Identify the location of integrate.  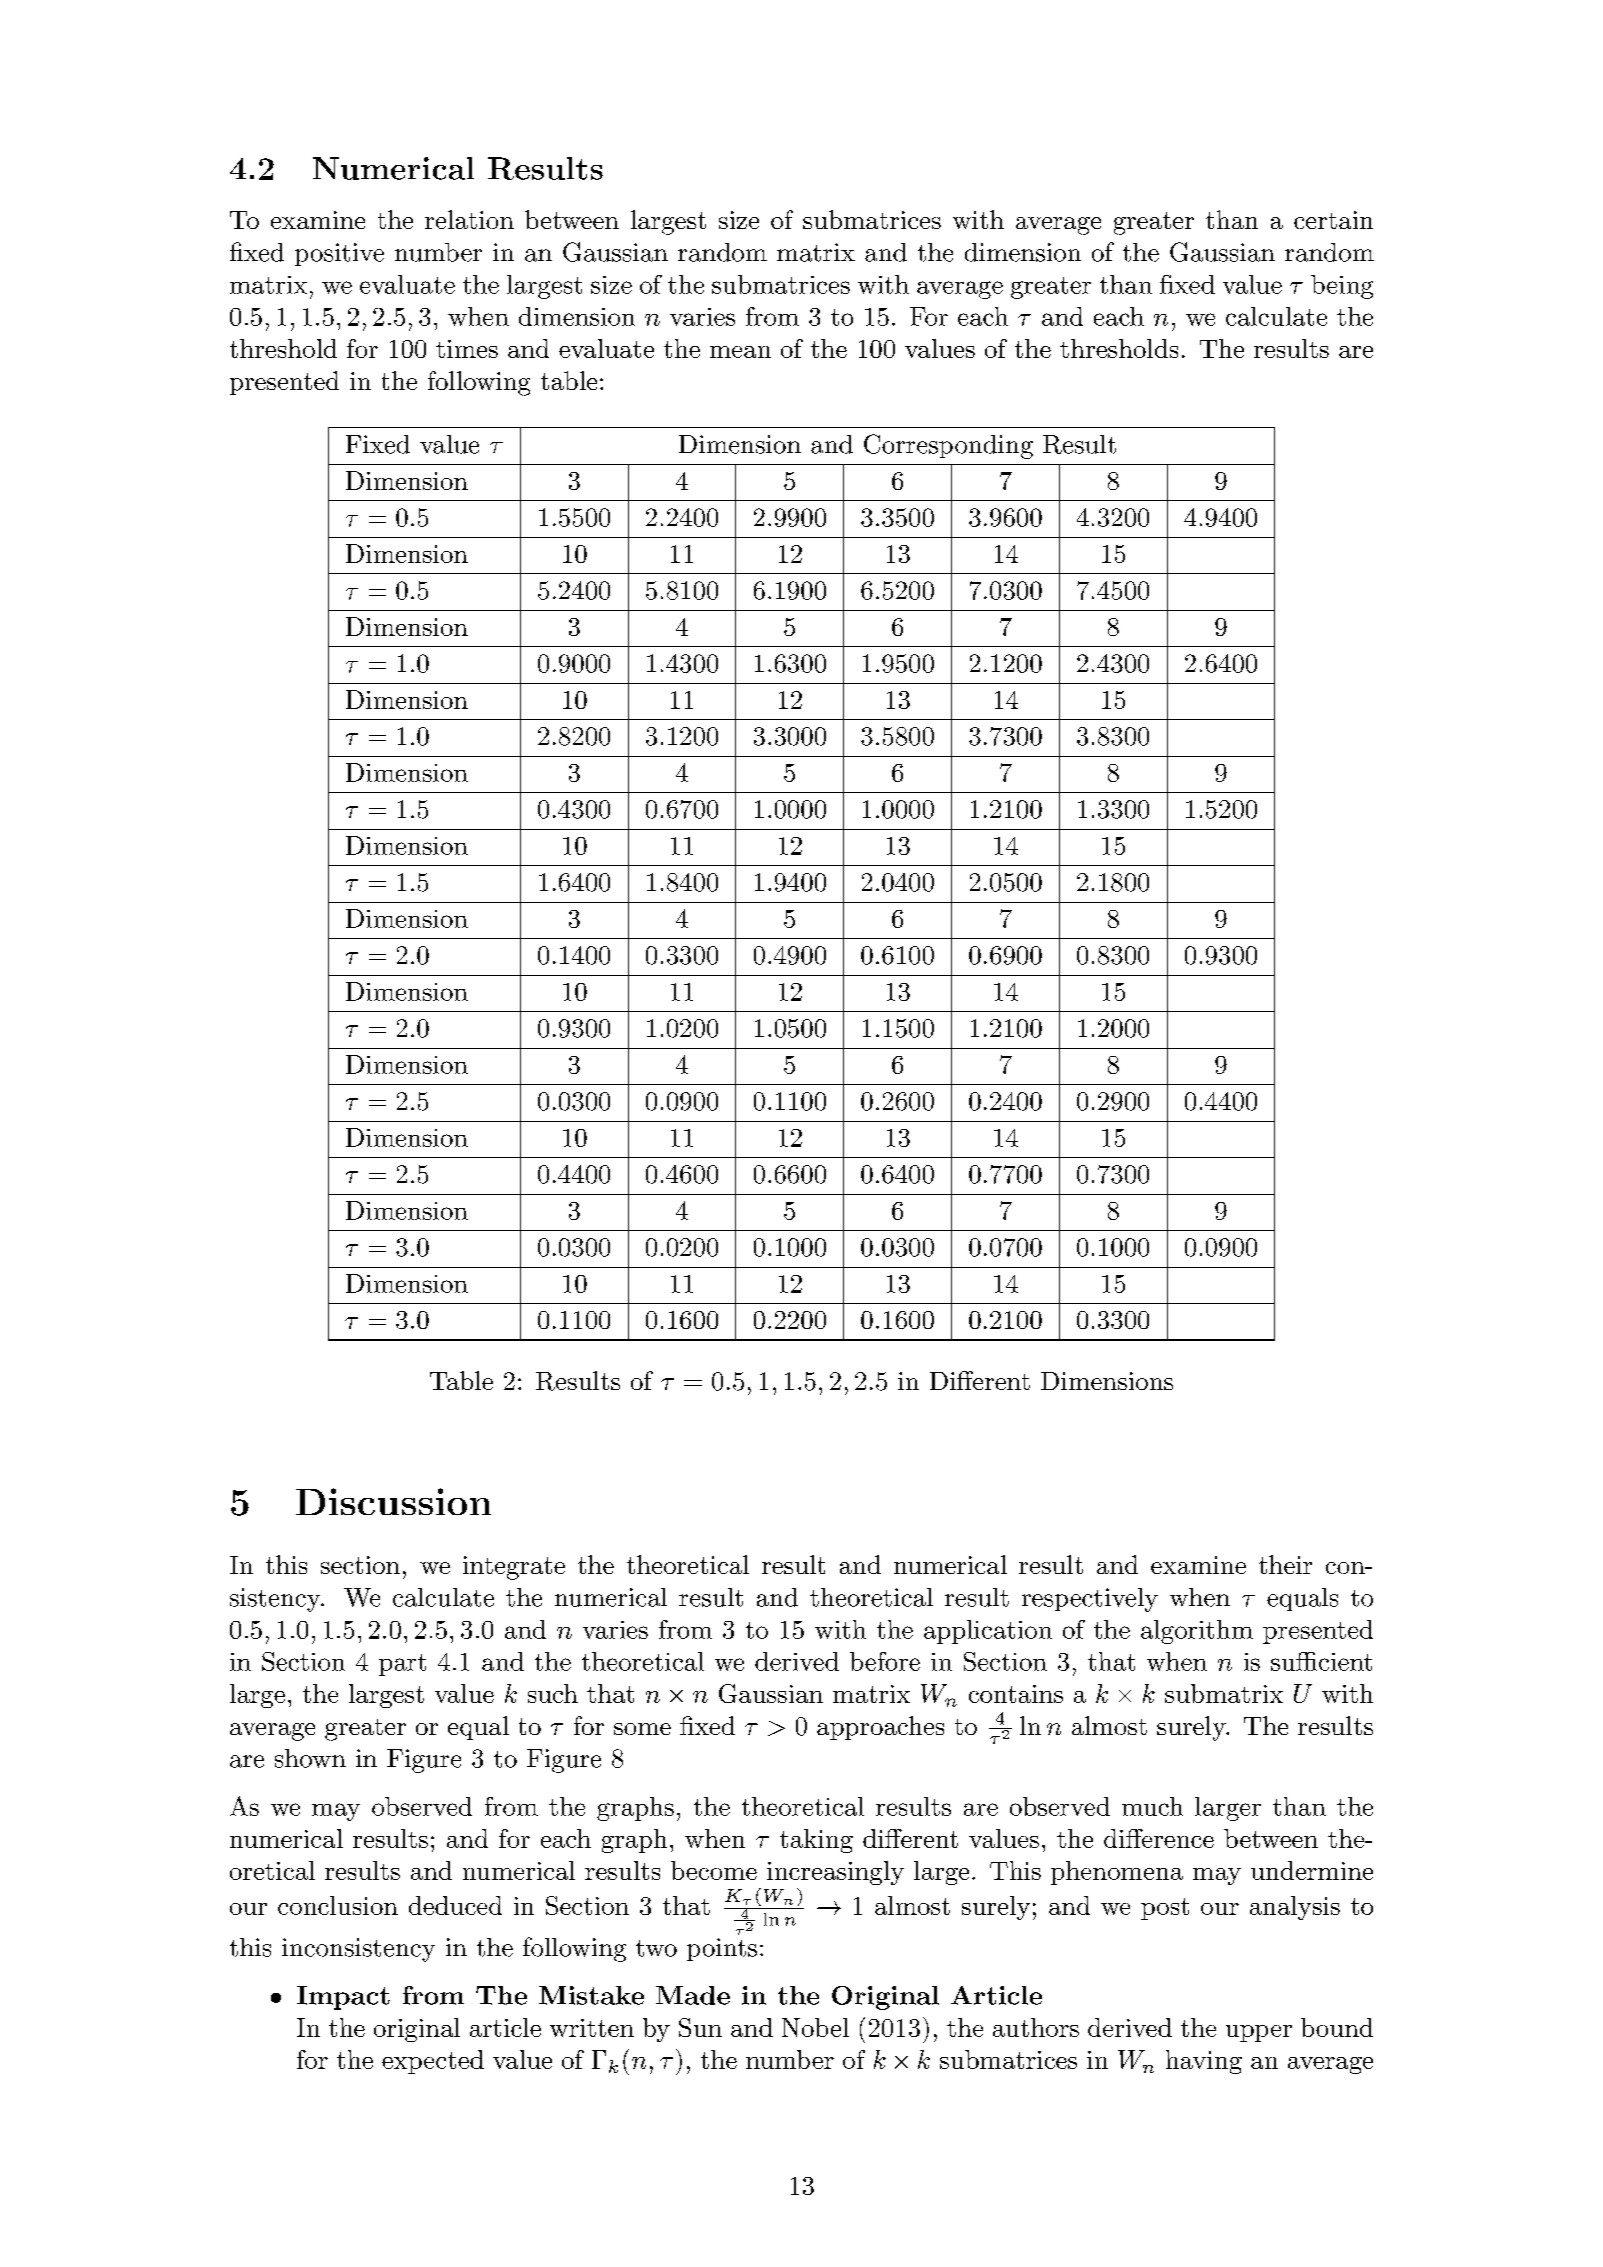
(514, 1568).
